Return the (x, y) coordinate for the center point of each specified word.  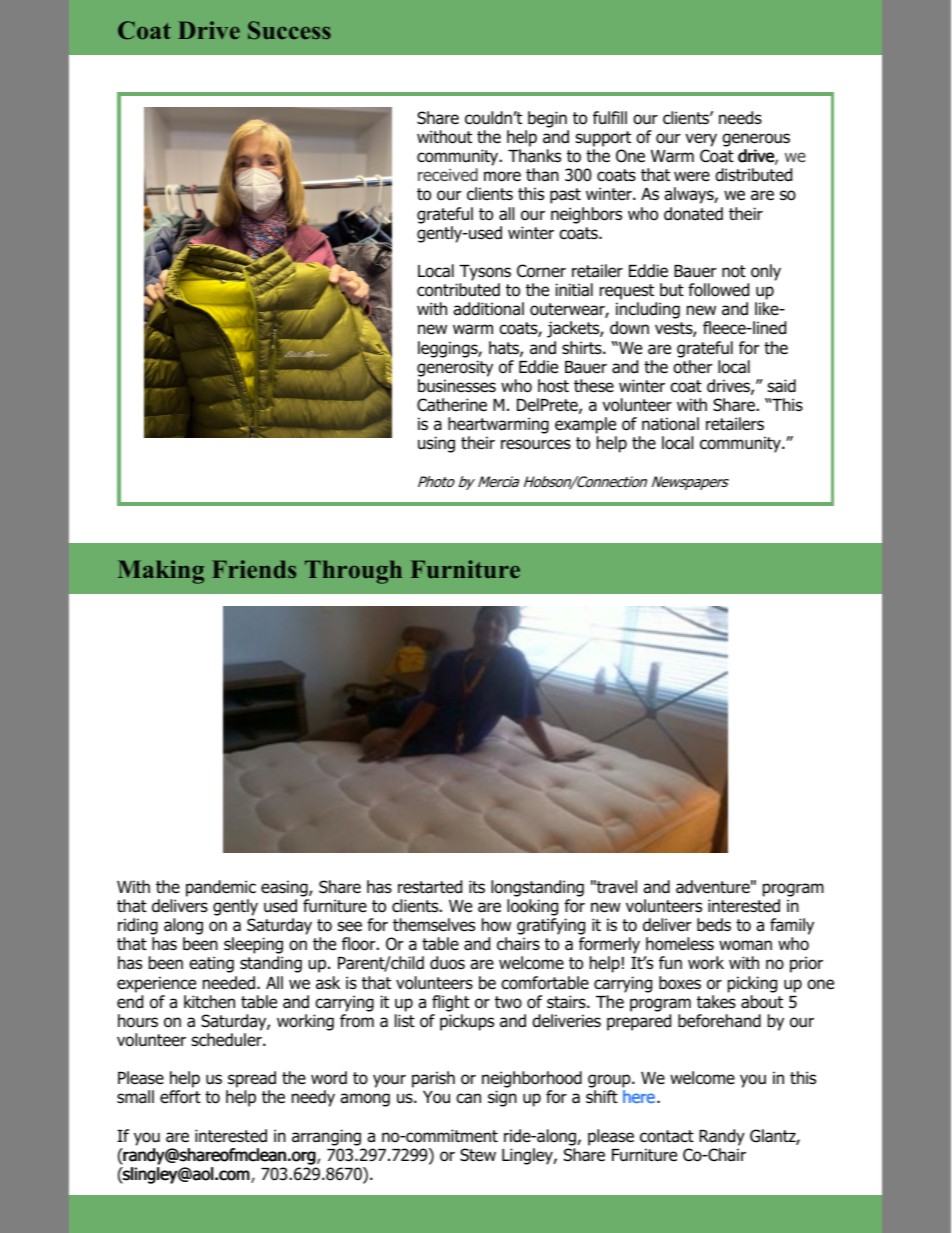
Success (289, 30)
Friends (254, 569)
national (670, 424)
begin (547, 119)
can (468, 1098)
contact (667, 1136)
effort (180, 1097)
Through (353, 572)
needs (740, 118)
